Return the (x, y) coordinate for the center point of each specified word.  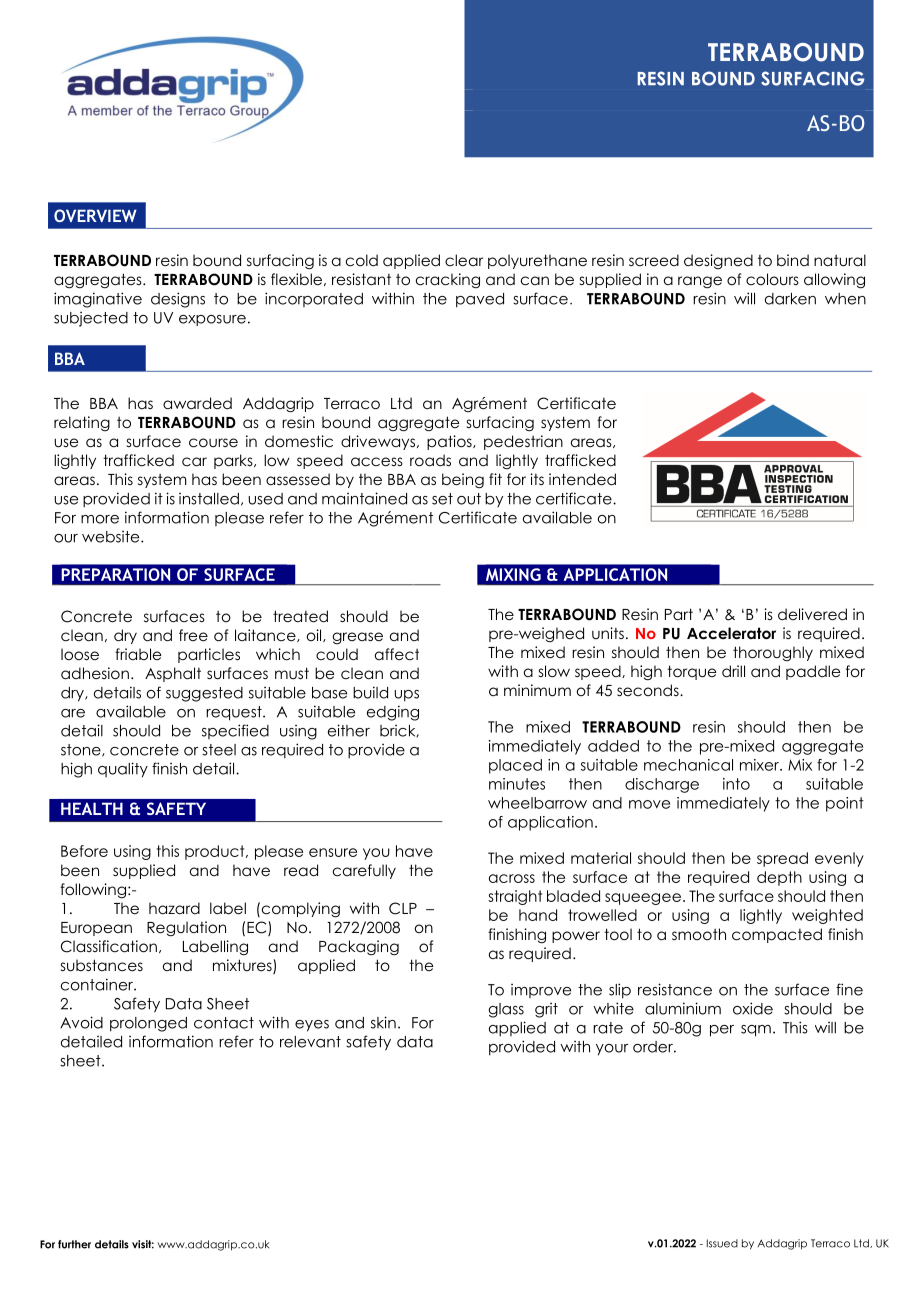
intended (582, 479)
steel (219, 750)
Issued (722, 1243)
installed (209, 499)
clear (464, 260)
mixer (760, 765)
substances (102, 965)
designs (178, 300)
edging (393, 713)
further (74, 1244)
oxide (753, 1008)
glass (506, 1010)
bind (793, 260)
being (463, 480)
